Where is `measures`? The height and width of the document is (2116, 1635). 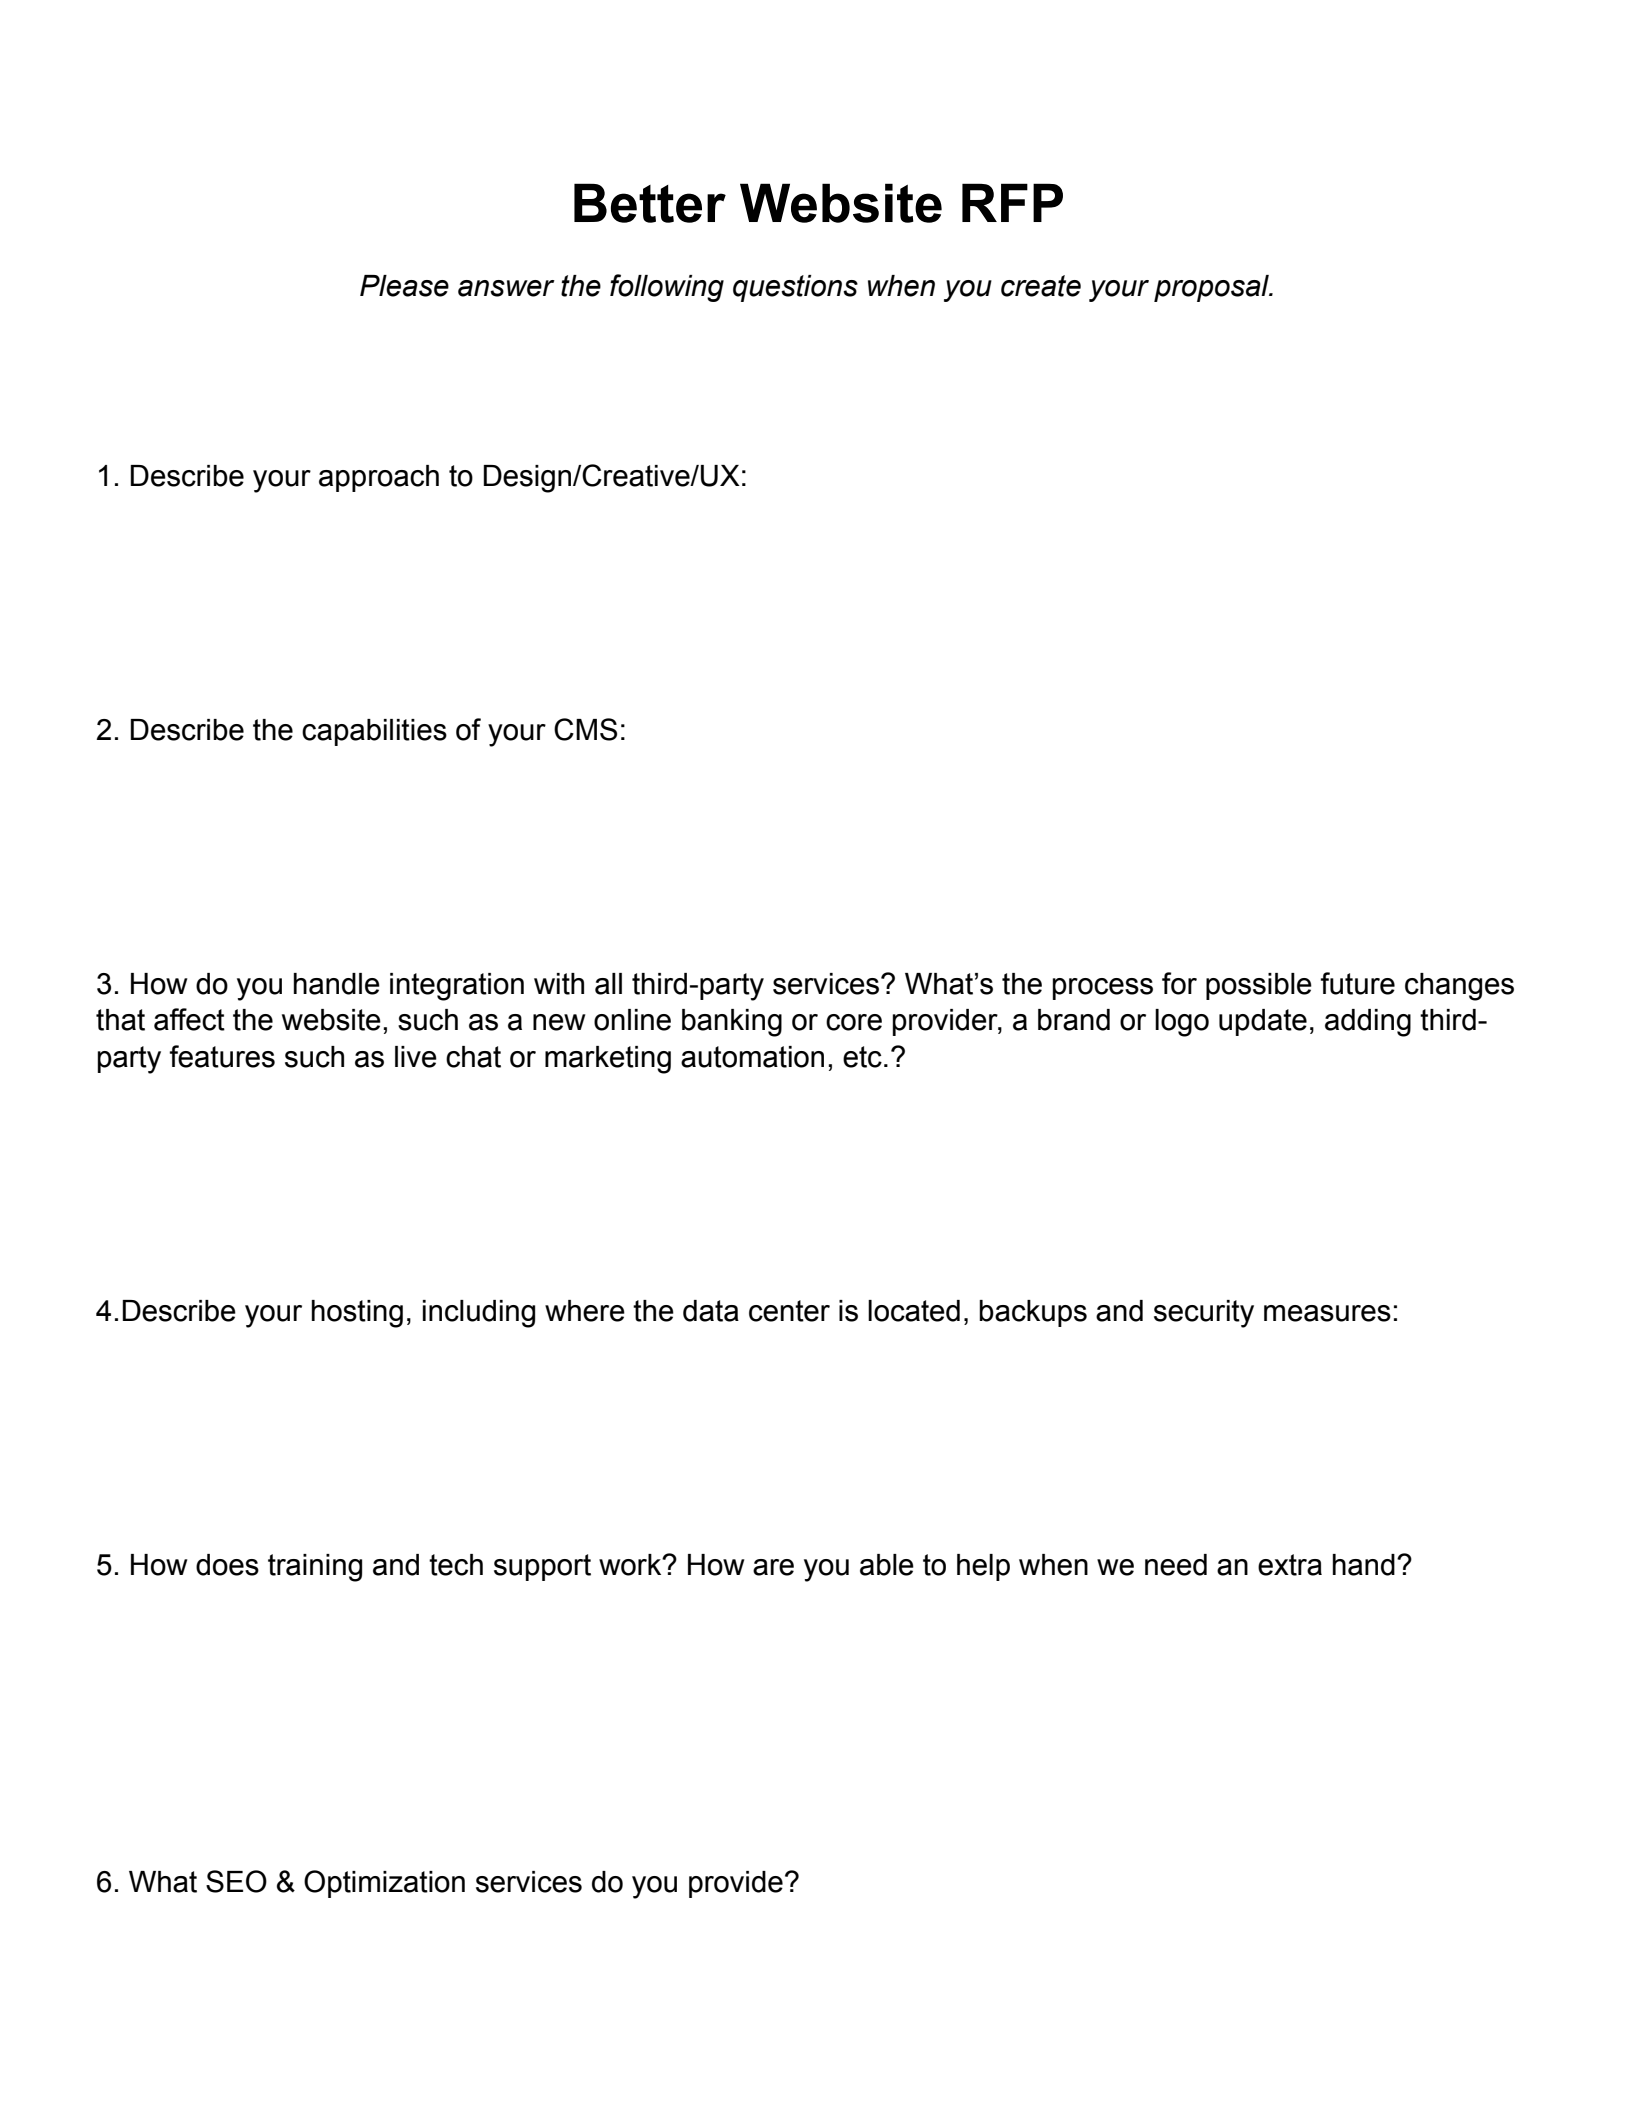 measures is located at coordinates (1327, 1313).
